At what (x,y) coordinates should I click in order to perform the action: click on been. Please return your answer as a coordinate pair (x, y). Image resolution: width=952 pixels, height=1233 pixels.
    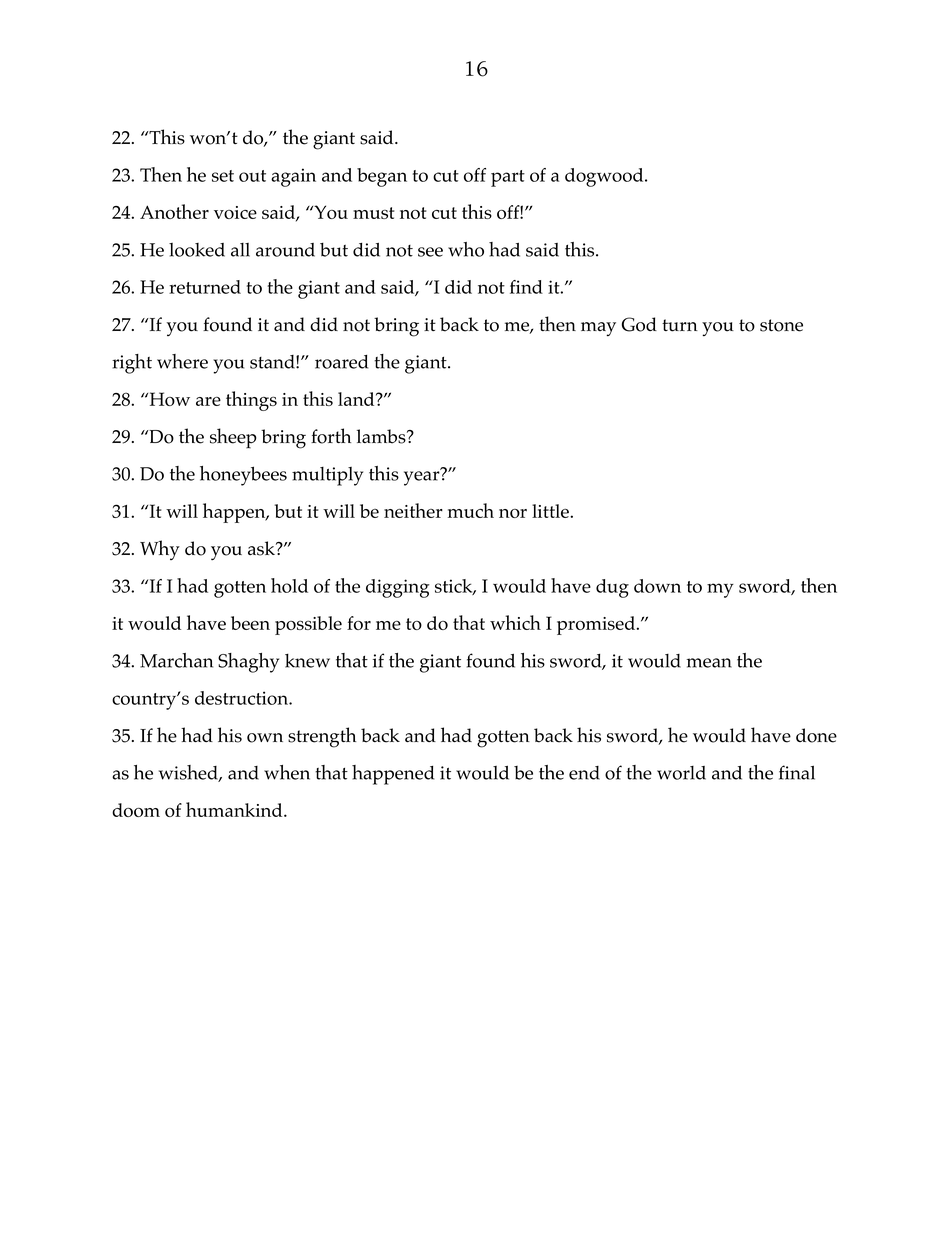
    Looking at the image, I should click on (250, 623).
